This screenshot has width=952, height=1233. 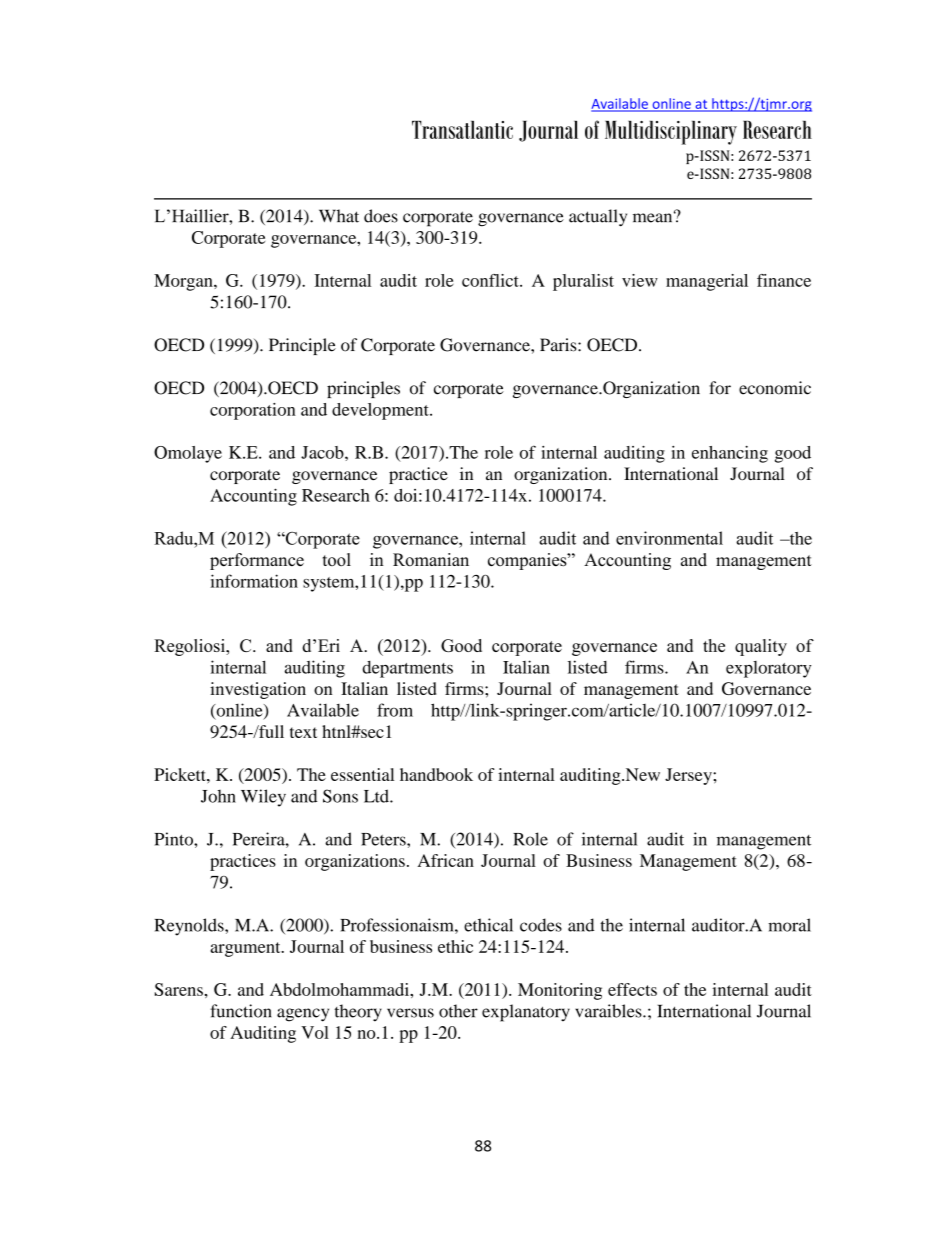 What do you see at coordinates (258, 690) in the screenshot?
I see `investigation` at bounding box center [258, 690].
